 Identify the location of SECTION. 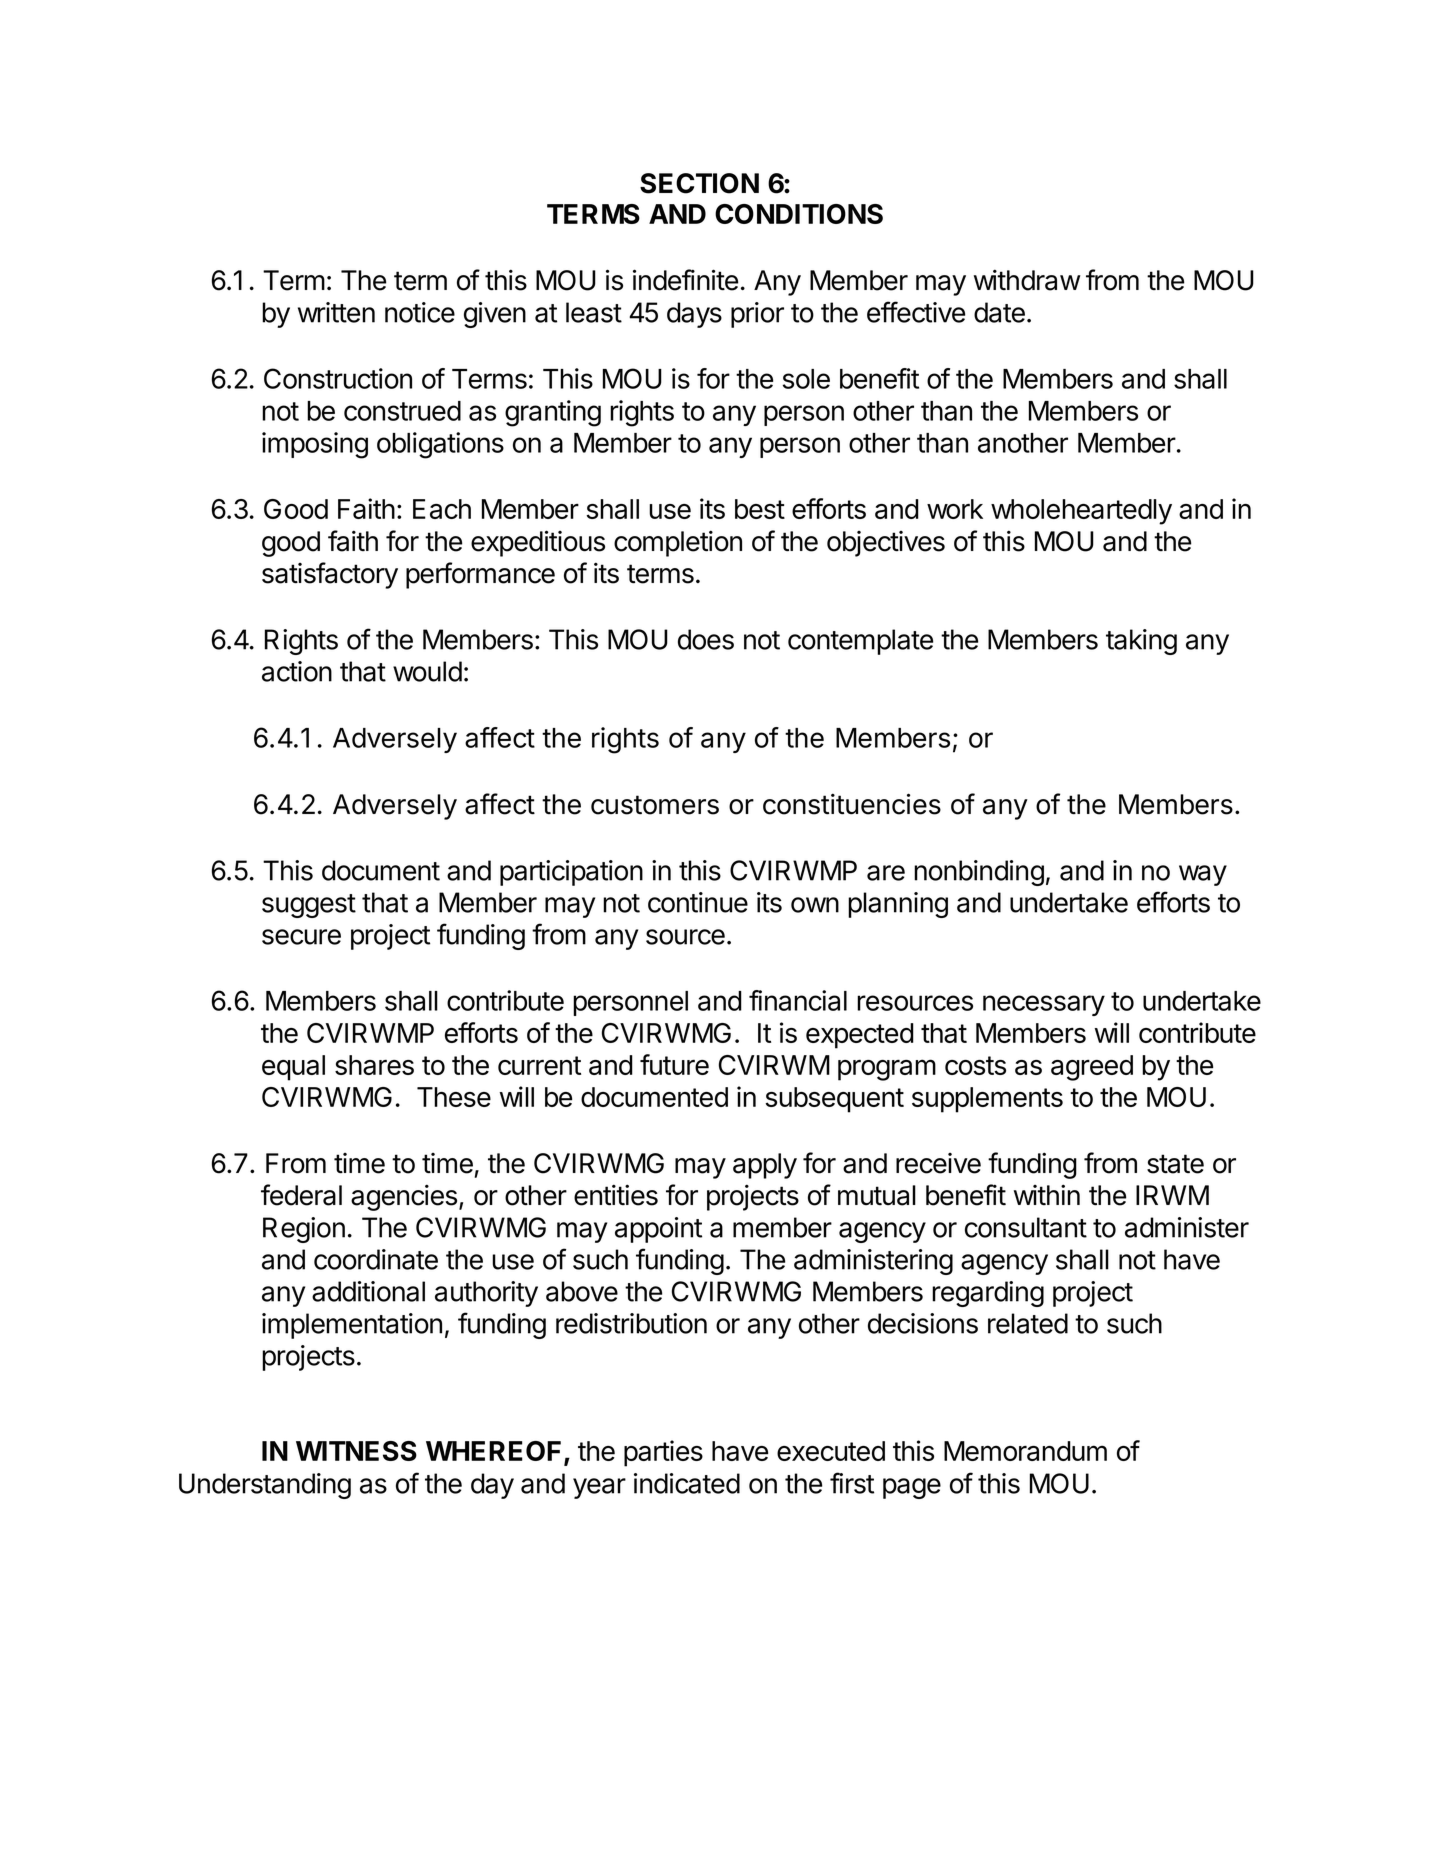
(699, 183).
